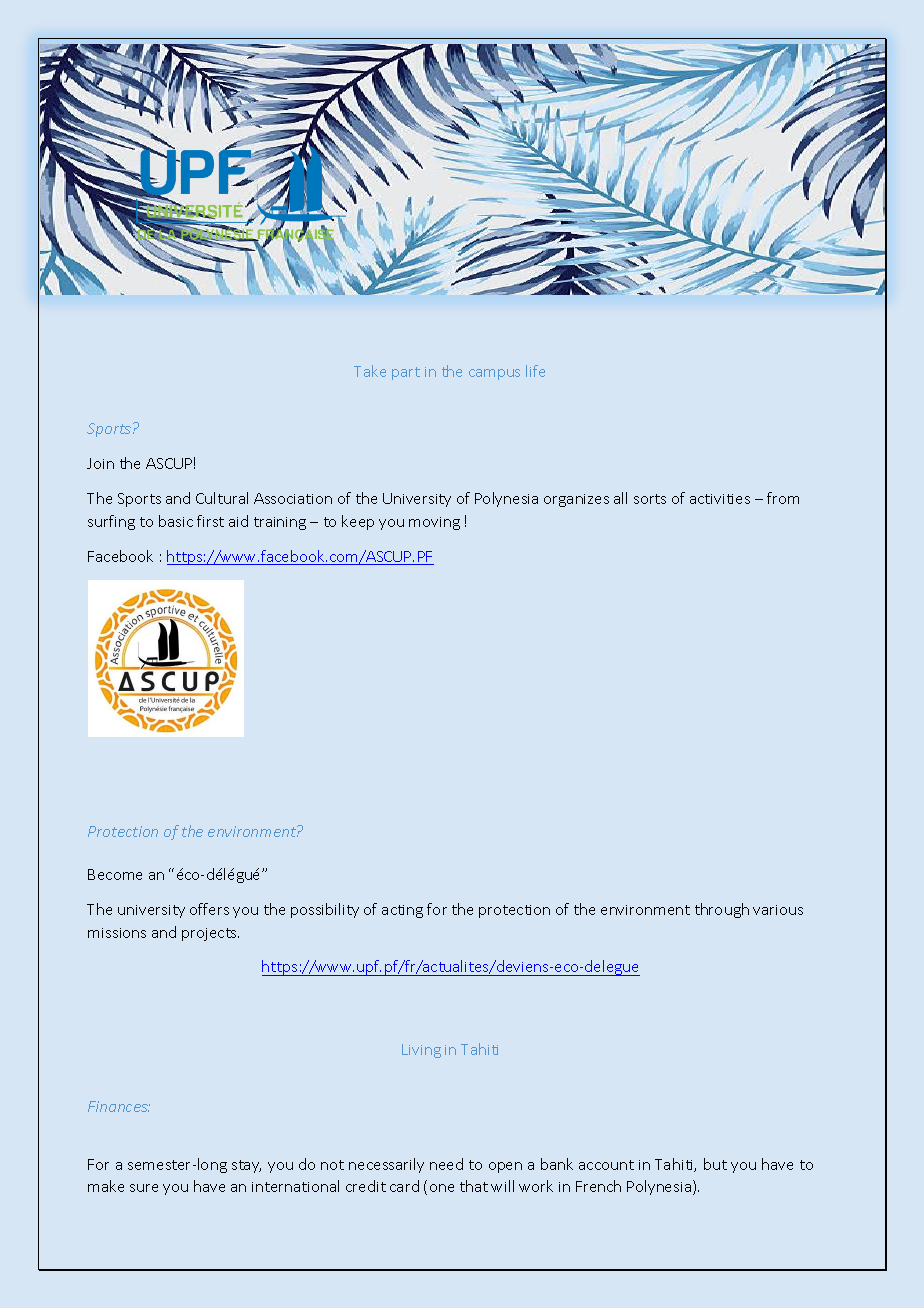 This document has height=1308, width=924. I want to click on life, so click(535, 371).
